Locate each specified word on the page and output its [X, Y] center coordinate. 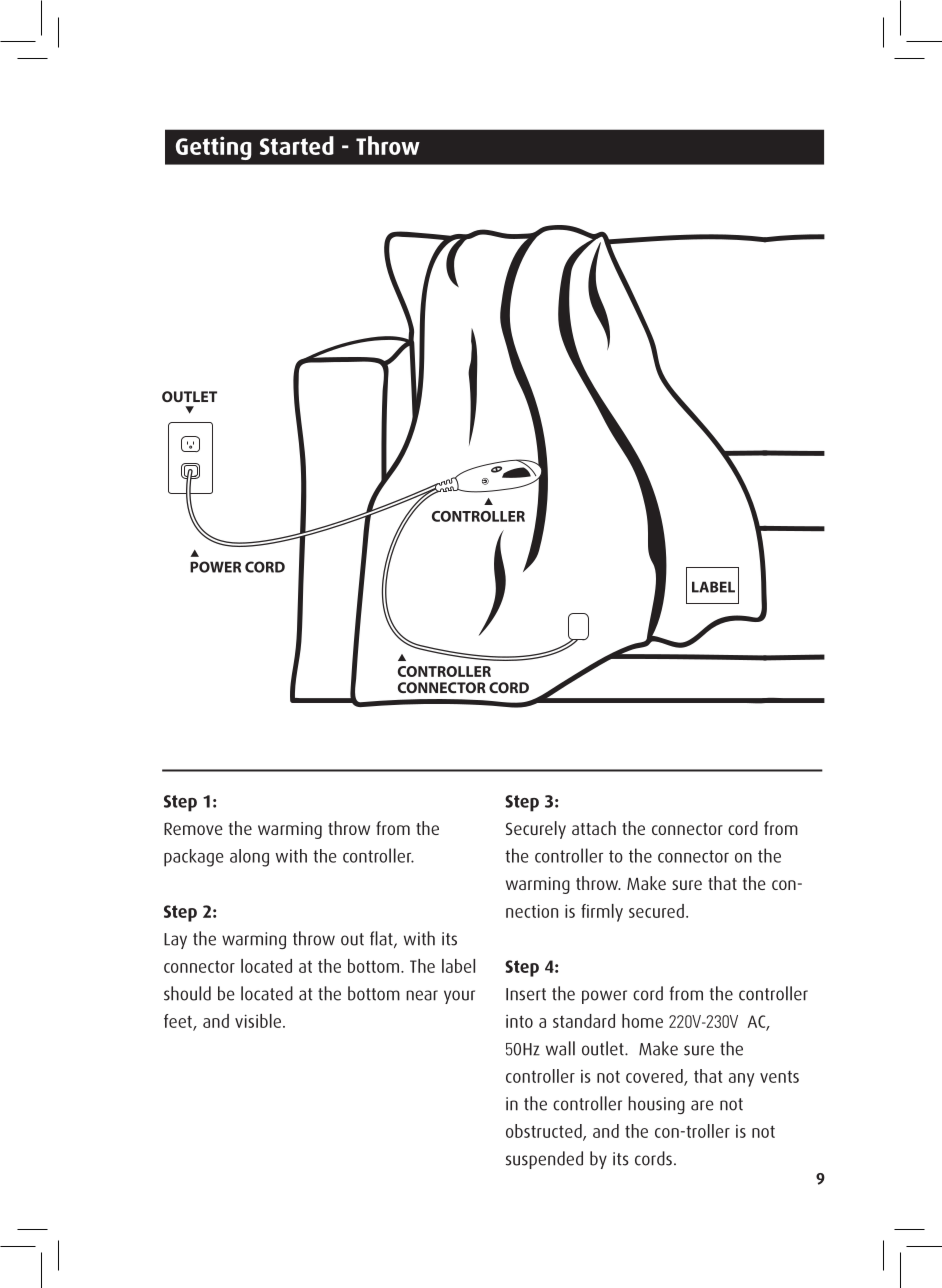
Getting [214, 148]
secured [656, 911]
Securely [536, 830]
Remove [193, 828]
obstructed [545, 1132]
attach [594, 828]
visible [259, 1021]
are [702, 1105]
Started [297, 145]
